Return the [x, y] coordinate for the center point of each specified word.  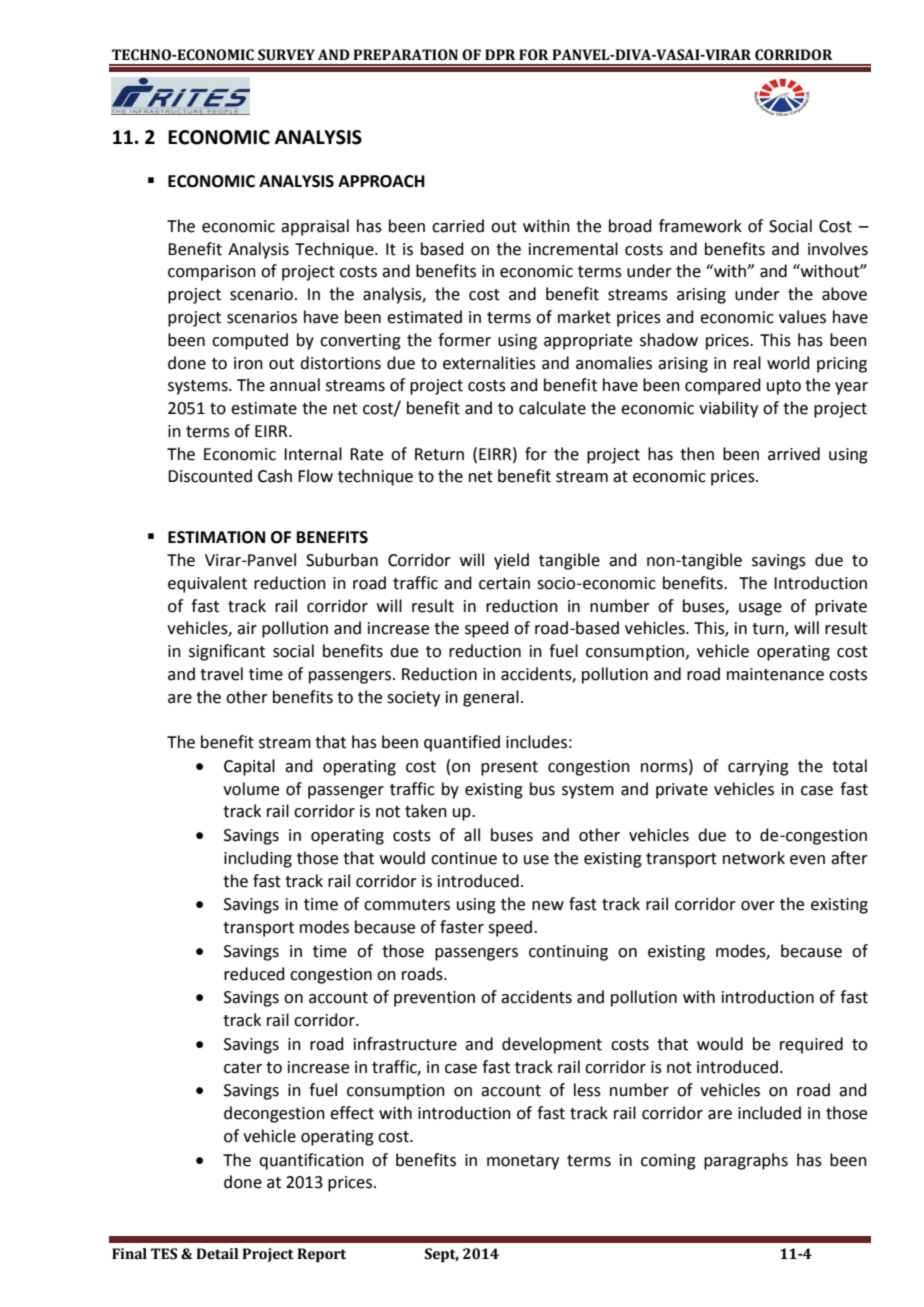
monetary [523, 1162]
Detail [217, 1254]
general [491, 698]
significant [227, 652]
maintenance [775, 674]
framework [700, 226]
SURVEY [286, 55]
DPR [500, 54]
